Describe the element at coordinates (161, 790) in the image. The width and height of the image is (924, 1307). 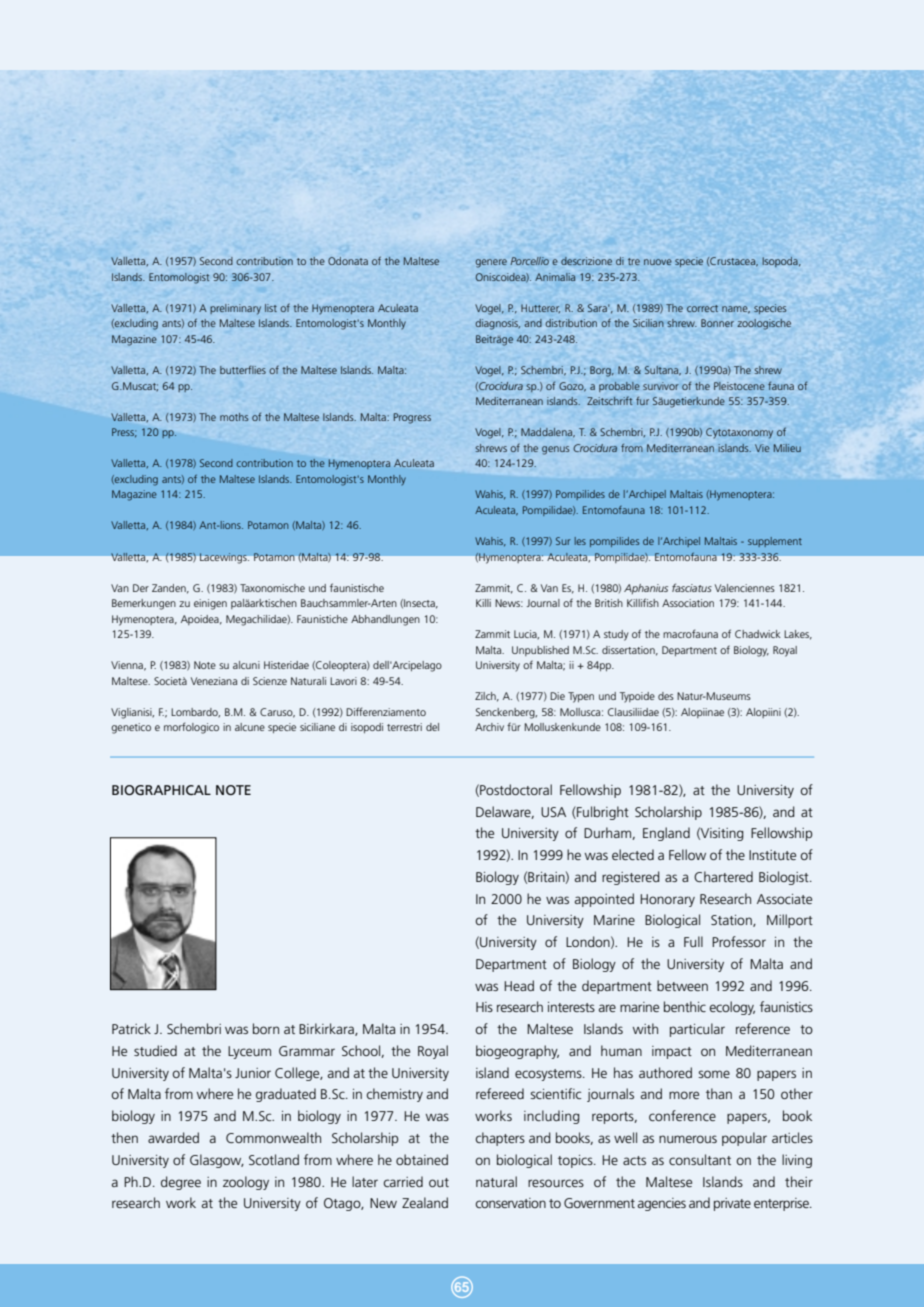
I see `BIOGRAPHICAL` at that location.
